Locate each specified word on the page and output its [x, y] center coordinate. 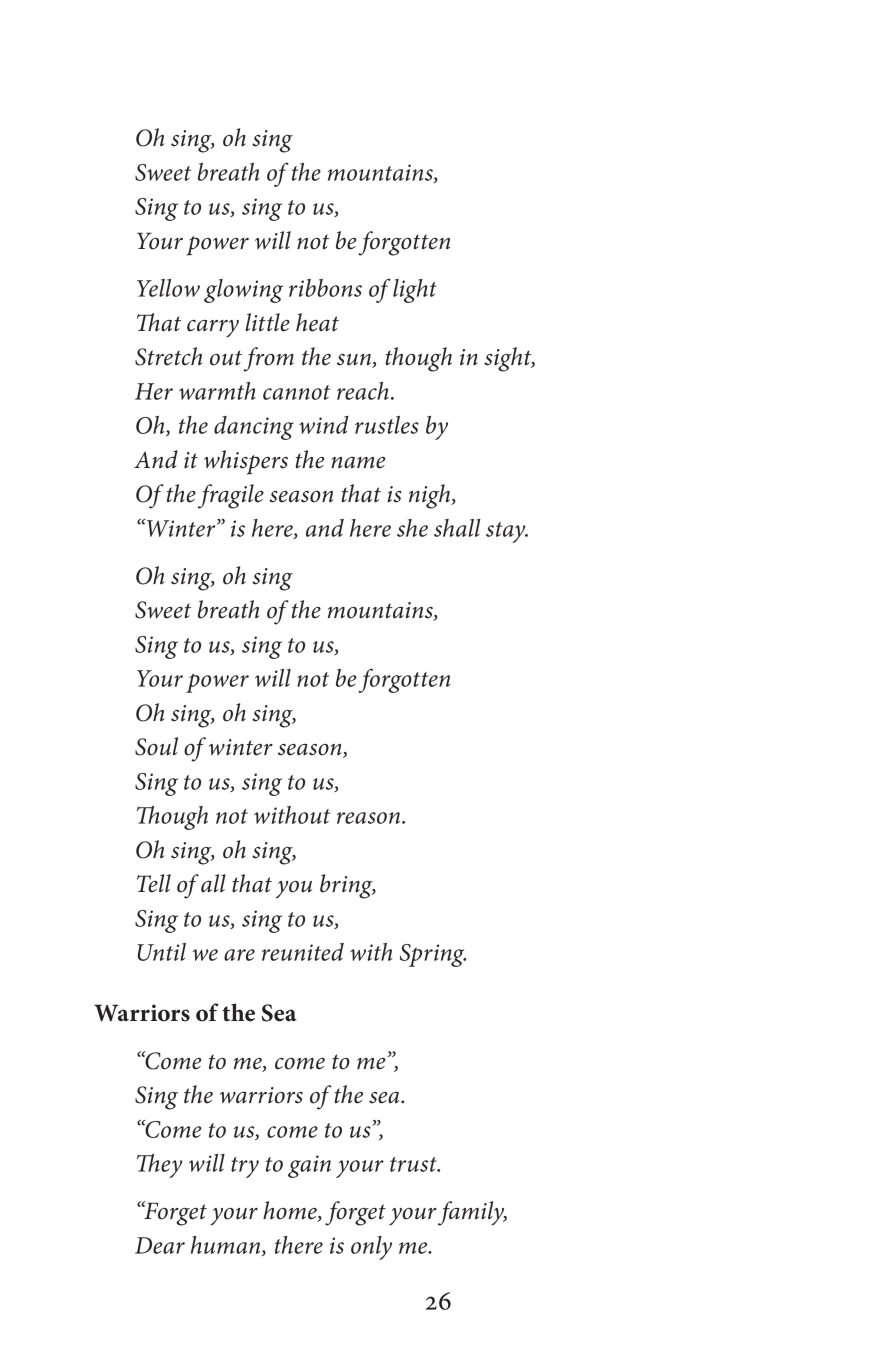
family [472, 1213]
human [227, 1246]
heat [317, 322]
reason [368, 818]
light [415, 291]
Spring [433, 955]
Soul [156, 746]
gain [309, 1166]
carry [213, 329]
